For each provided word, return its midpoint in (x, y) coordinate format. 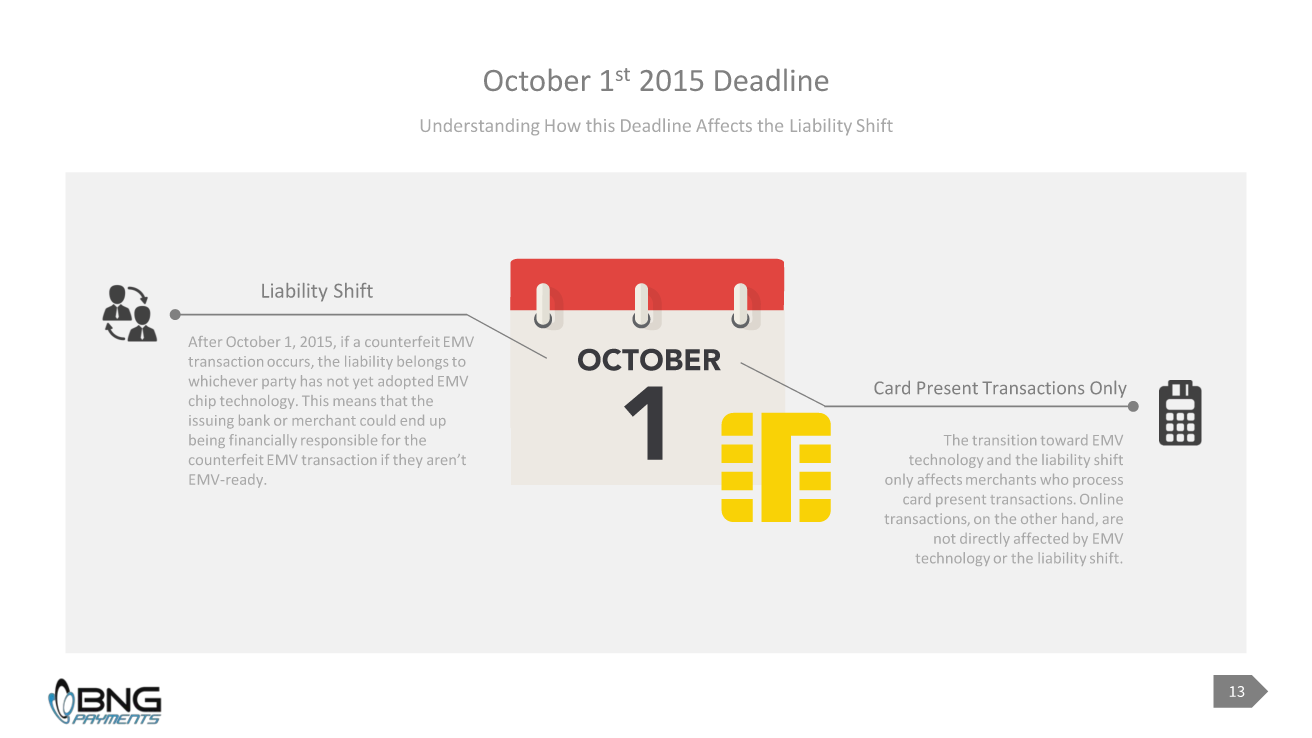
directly (985, 540)
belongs (423, 363)
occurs (290, 364)
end (412, 420)
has (311, 380)
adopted (405, 382)
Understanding (480, 126)
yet (363, 383)
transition (1004, 440)
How (563, 125)
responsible (339, 441)
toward (1064, 439)
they (407, 461)
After (205, 341)
